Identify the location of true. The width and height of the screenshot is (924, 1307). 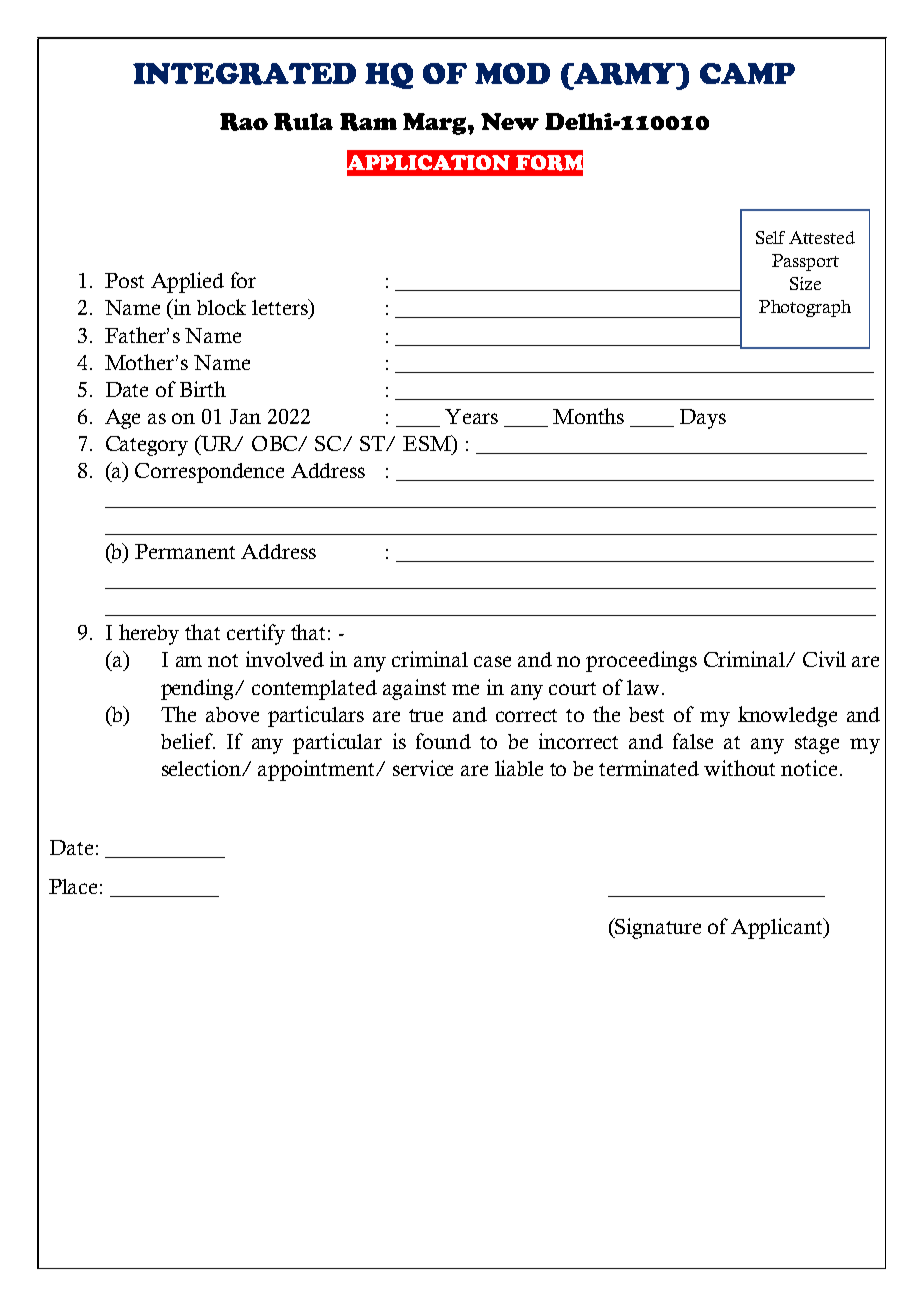
(426, 715).
